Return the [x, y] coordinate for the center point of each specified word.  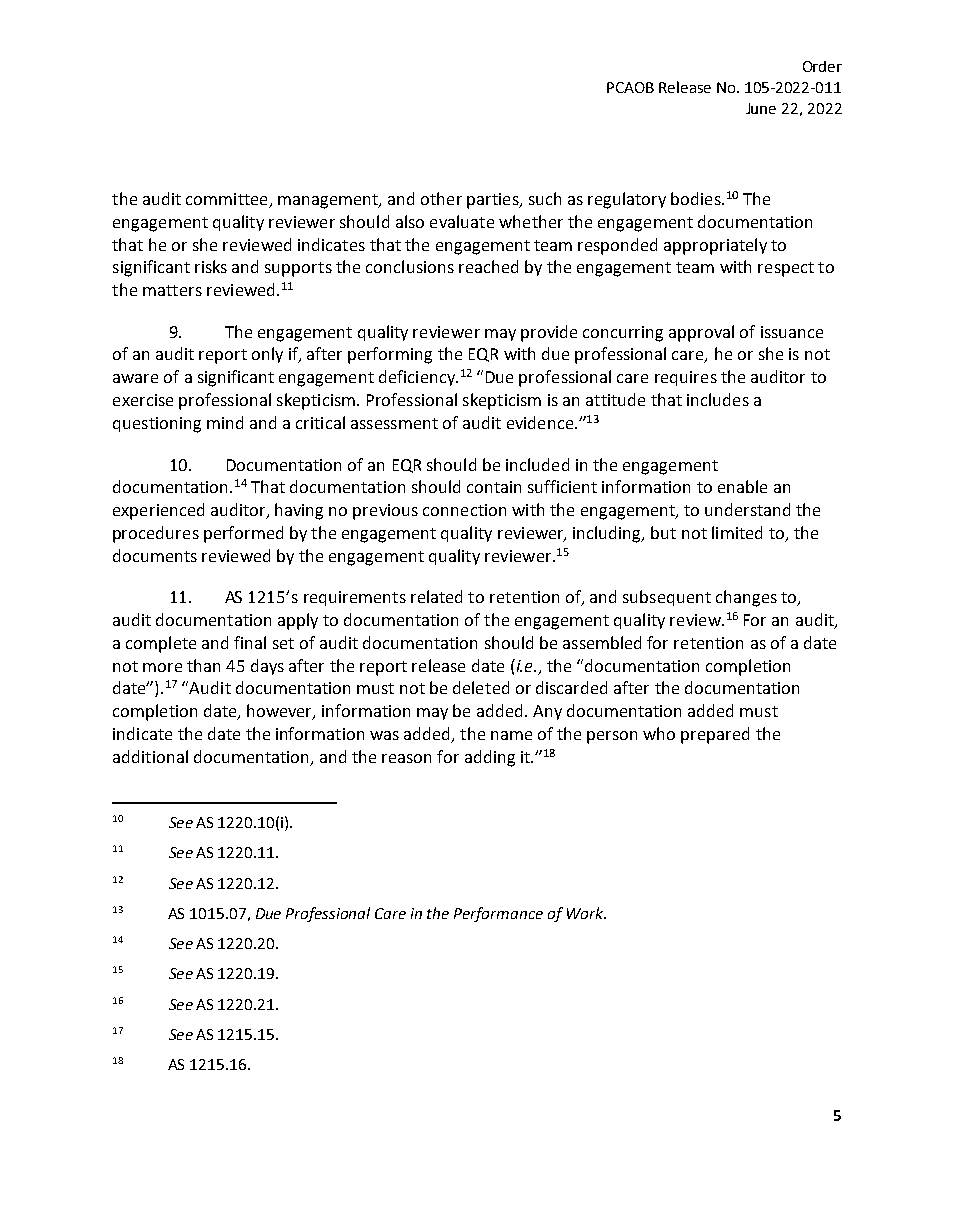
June [761, 108]
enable [742, 486]
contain [494, 487]
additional [150, 756]
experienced [158, 511]
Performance [498, 914]
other [441, 198]
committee [228, 200]
